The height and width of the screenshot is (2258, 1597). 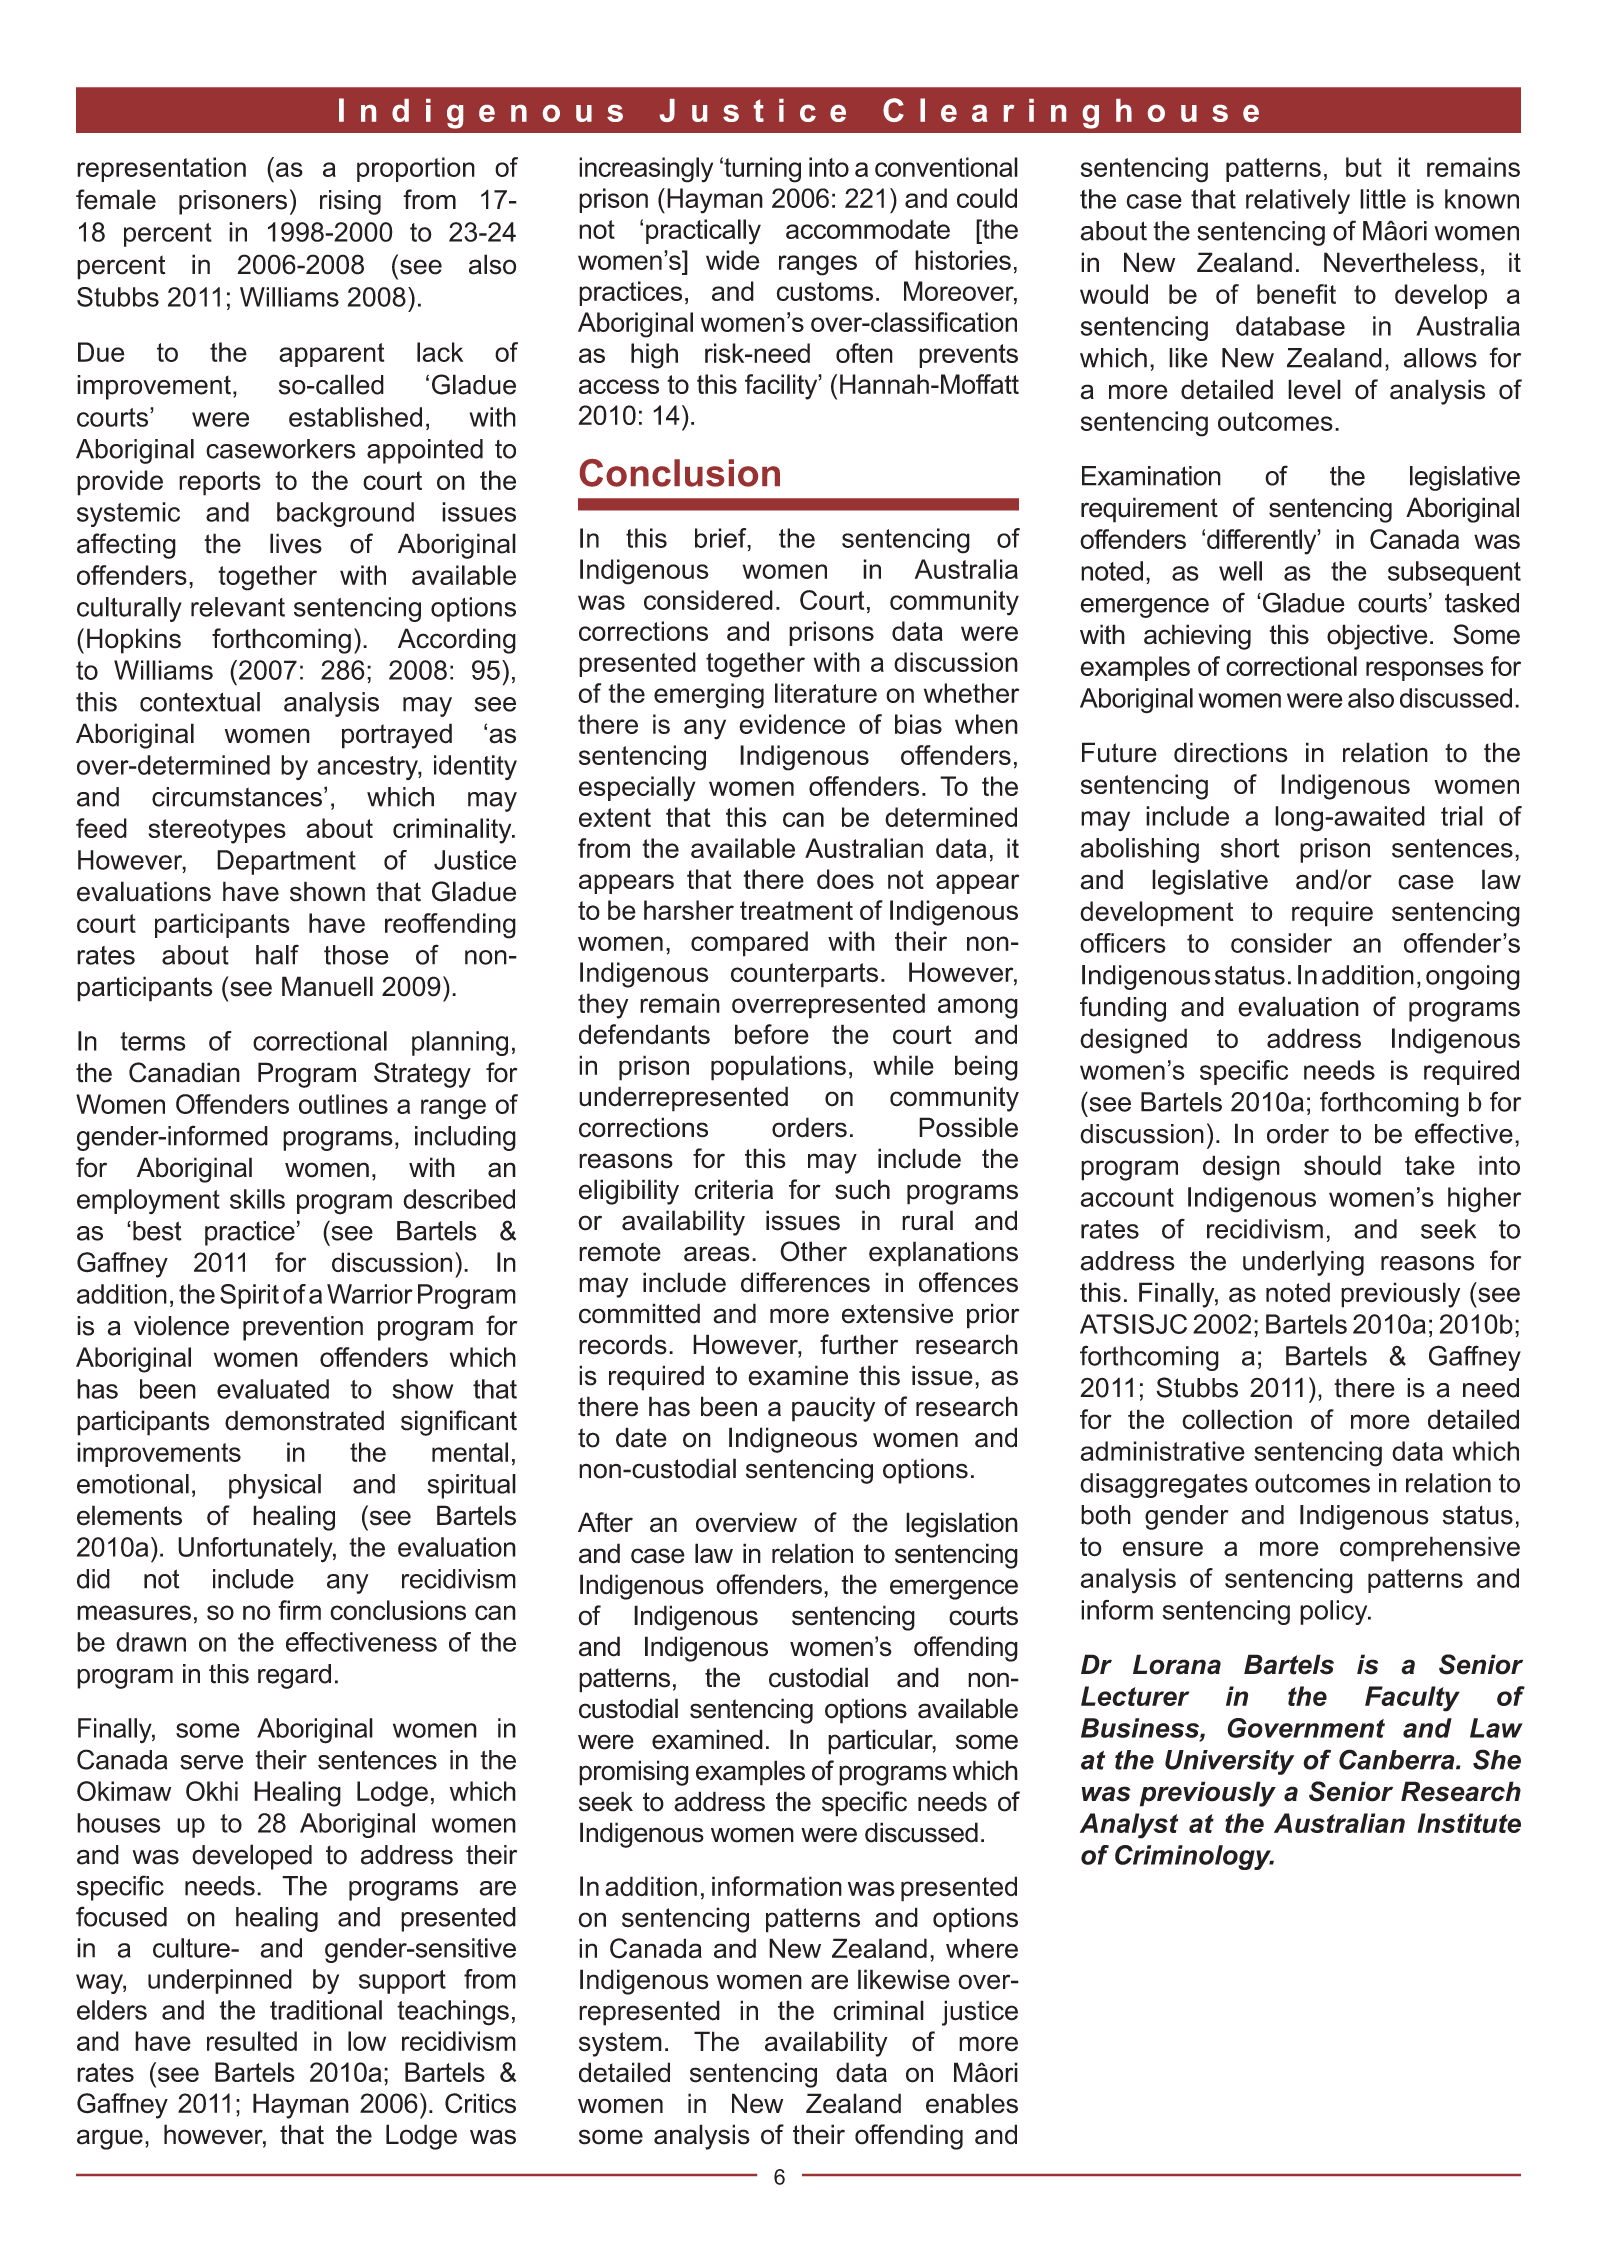 I want to click on collection, so click(x=1237, y=1419).
